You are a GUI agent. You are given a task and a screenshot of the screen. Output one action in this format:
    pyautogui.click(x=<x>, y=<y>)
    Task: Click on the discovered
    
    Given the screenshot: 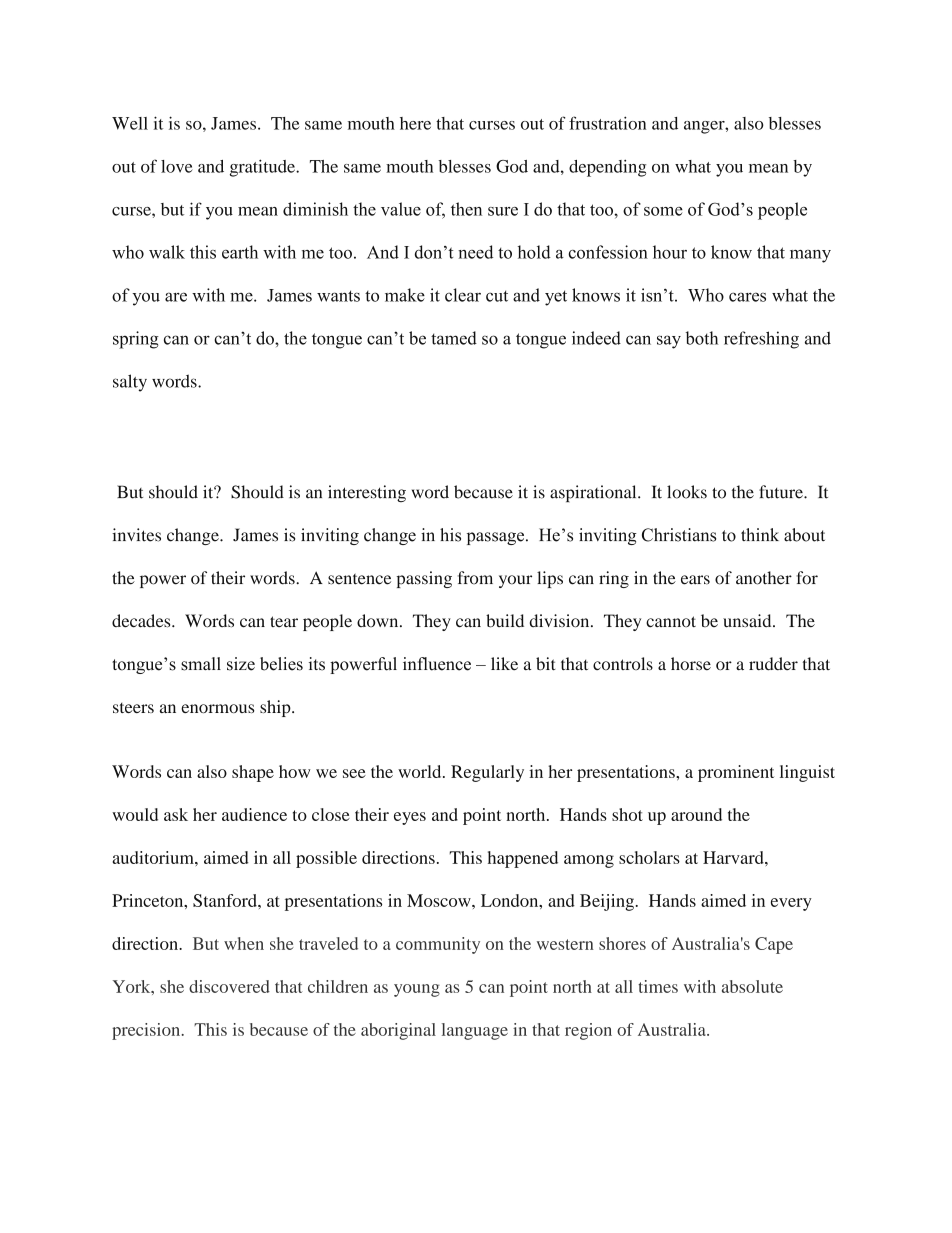 What is the action you would take?
    pyautogui.click(x=229, y=986)
